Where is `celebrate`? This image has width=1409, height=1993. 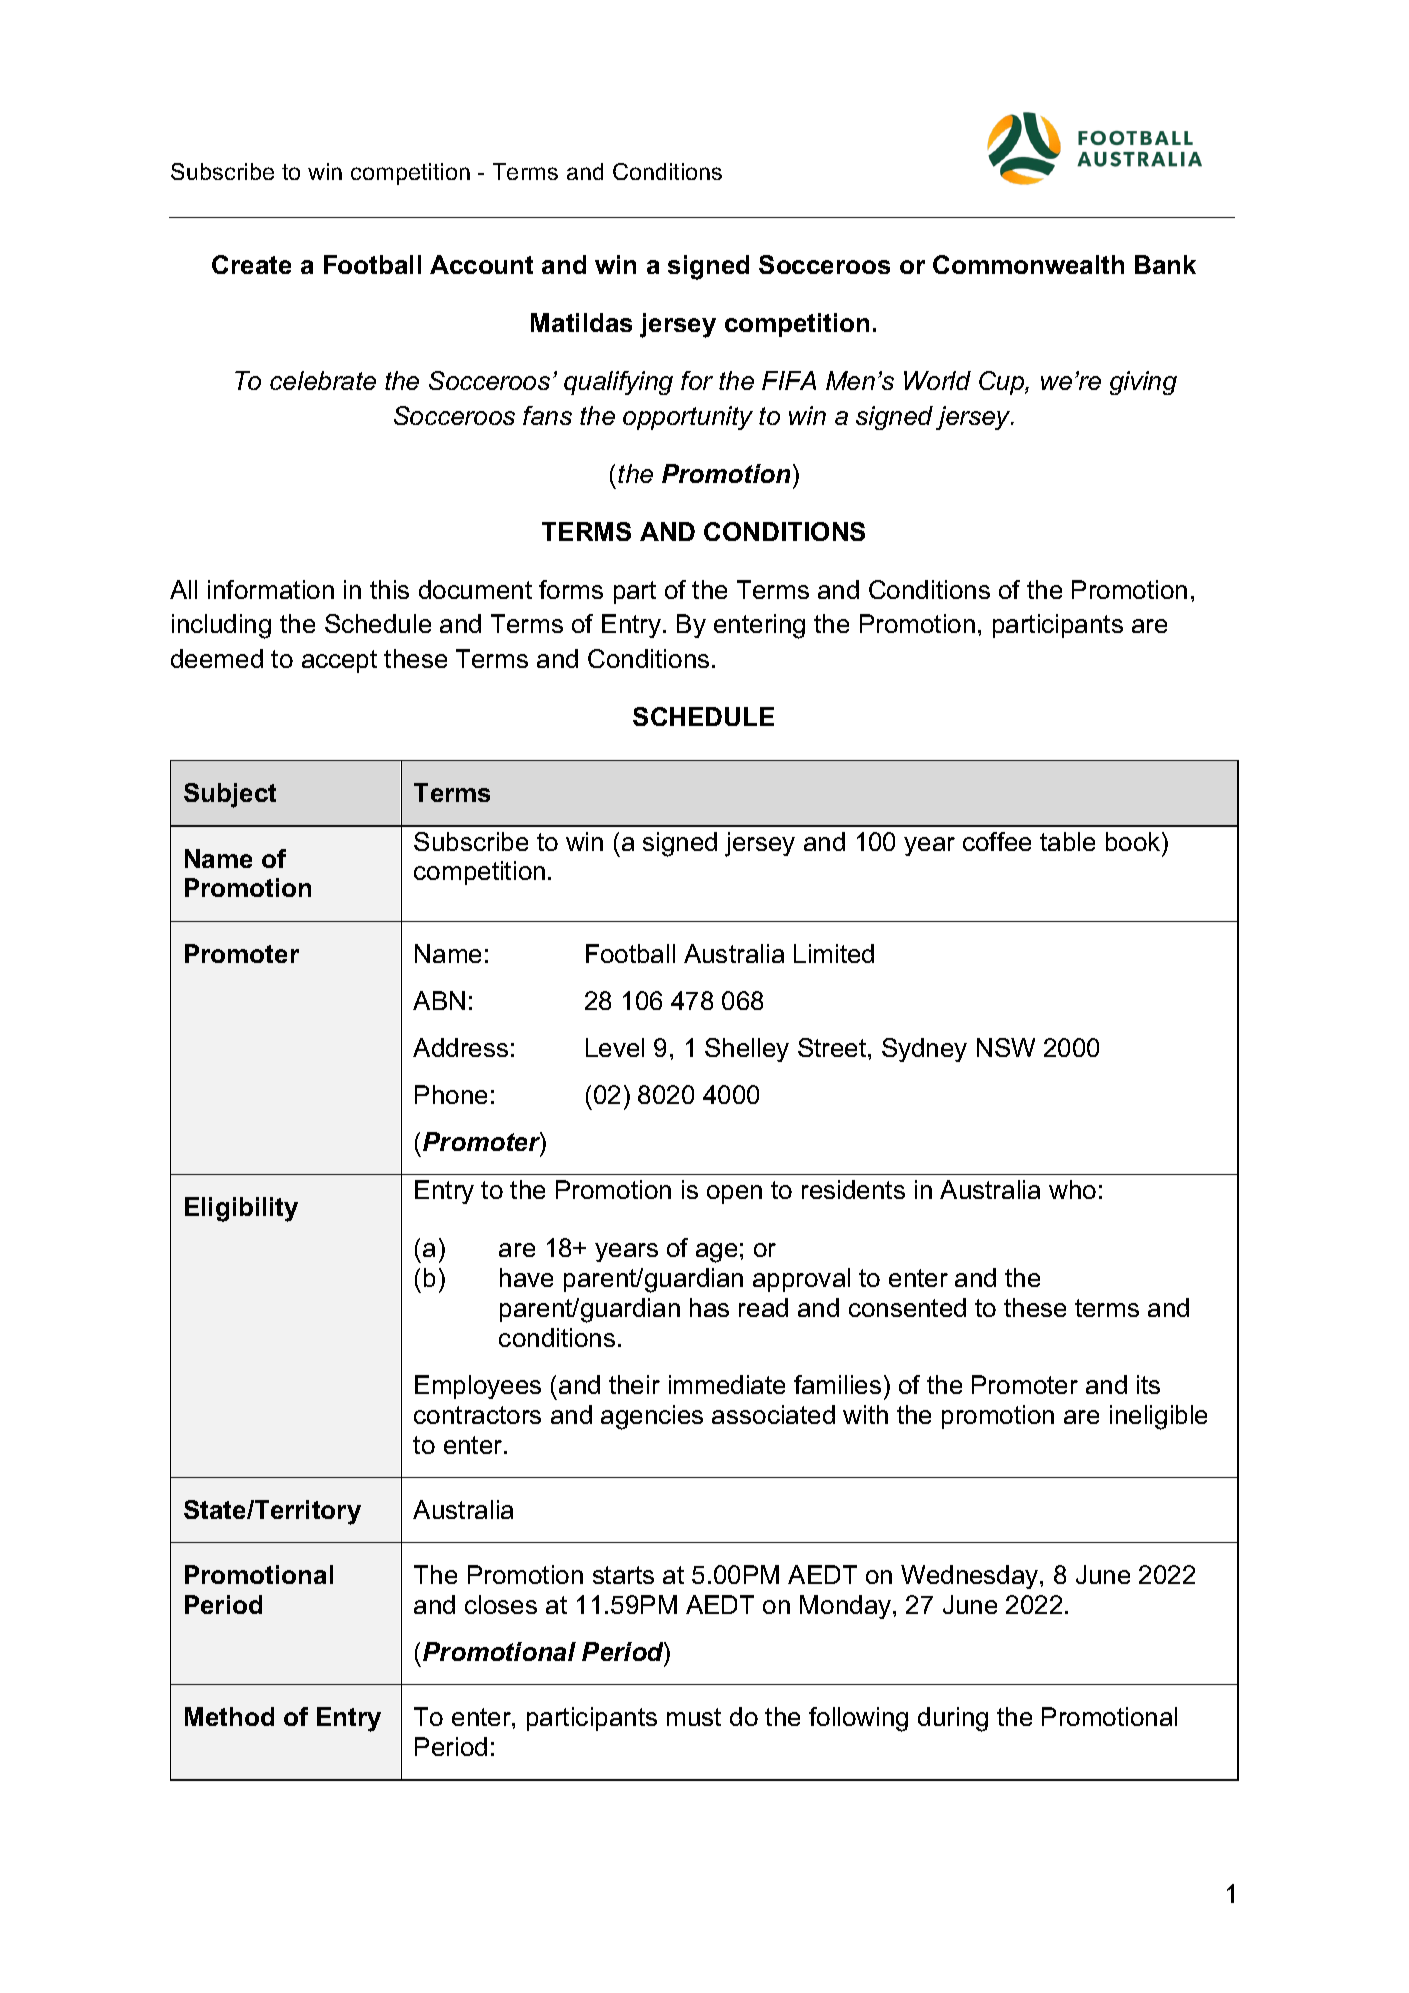
celebrate is located at coordinates (323, 380).
